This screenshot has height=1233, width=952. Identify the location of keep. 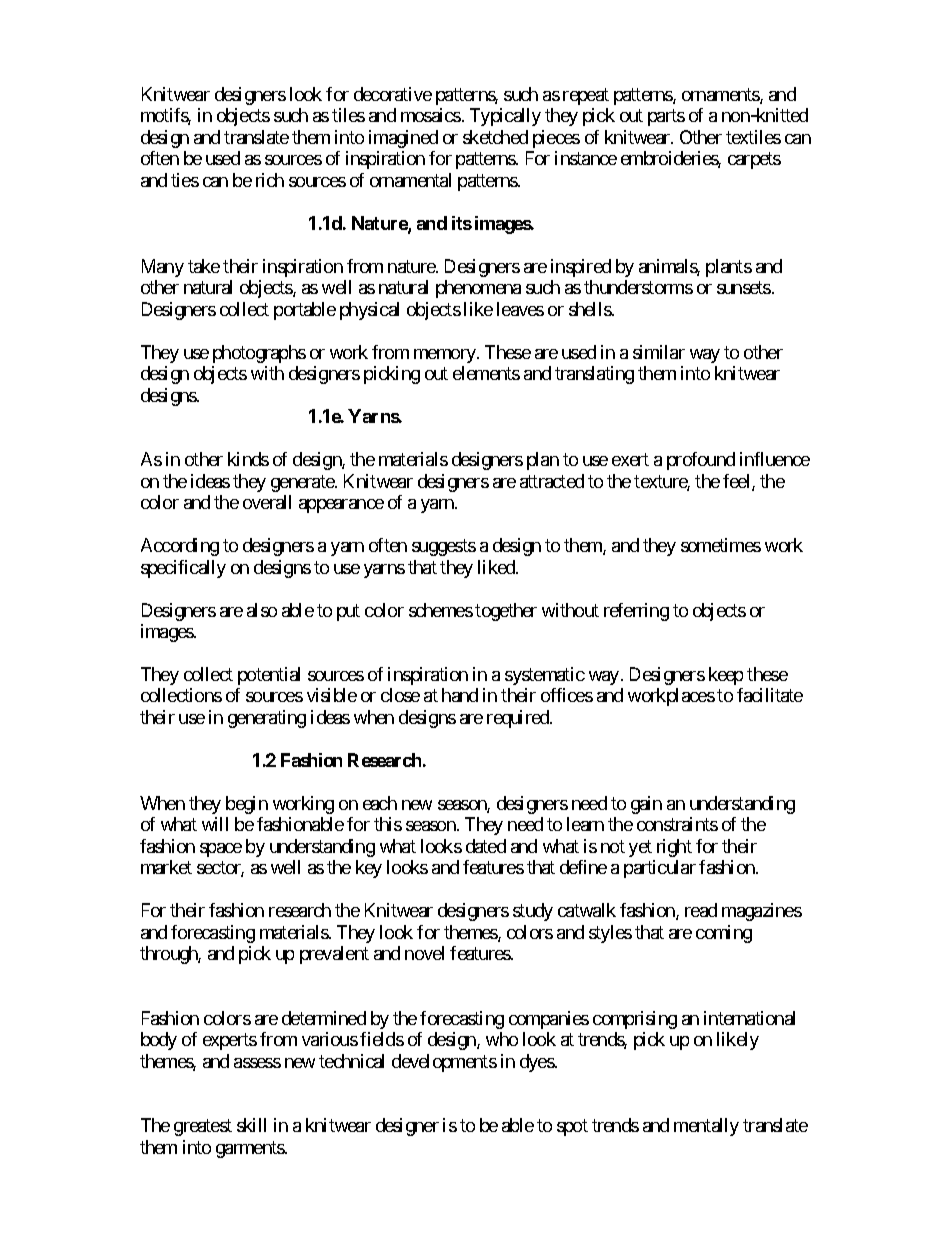
(726, 676).
